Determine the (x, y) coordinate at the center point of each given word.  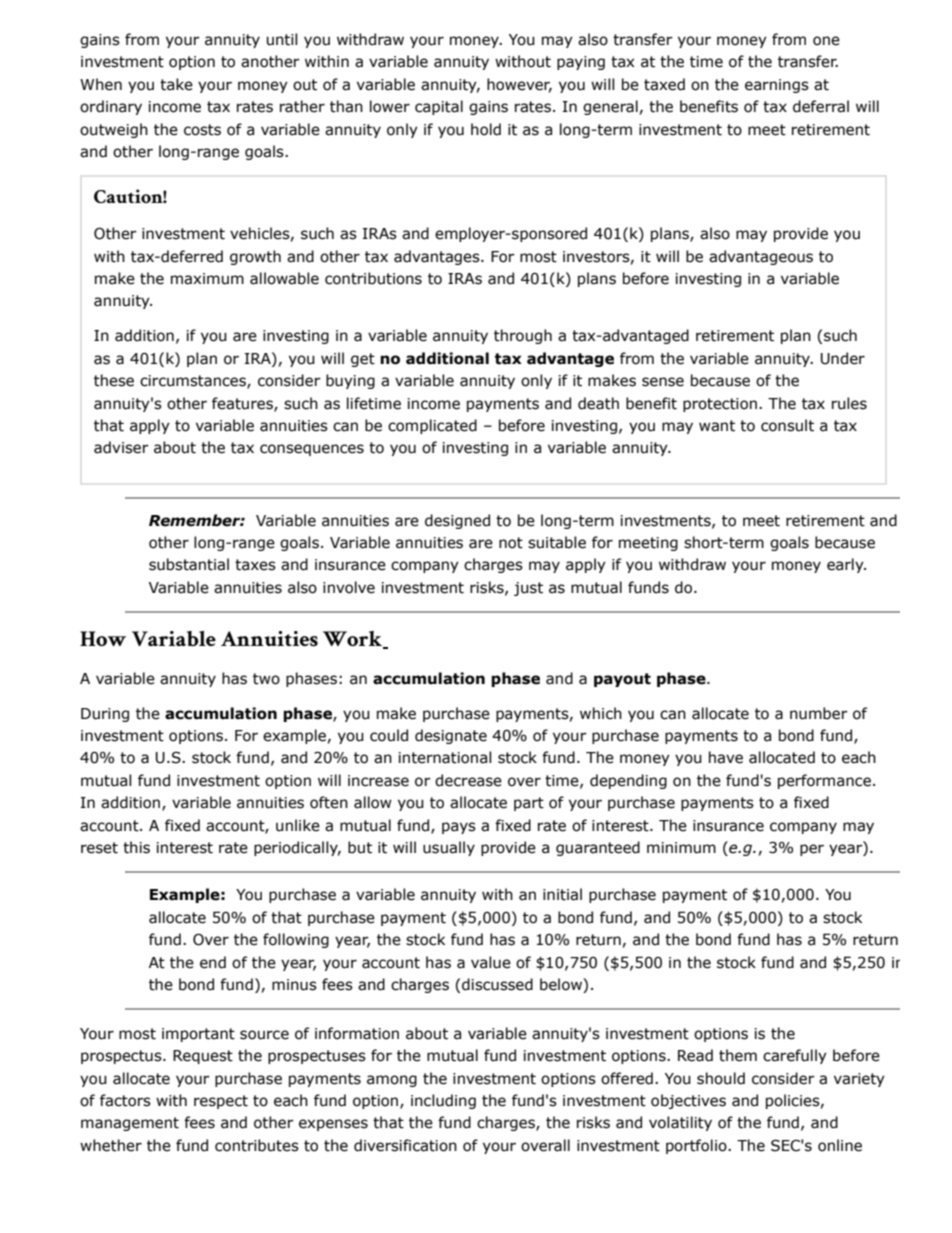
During (105, 715)
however (519, 85)
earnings (777, 86)
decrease (468, 780)
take (176, 84)
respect (221, 1102)
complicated (432, 426)
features (243, 404)
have (726, 757)
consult (787, 425)
